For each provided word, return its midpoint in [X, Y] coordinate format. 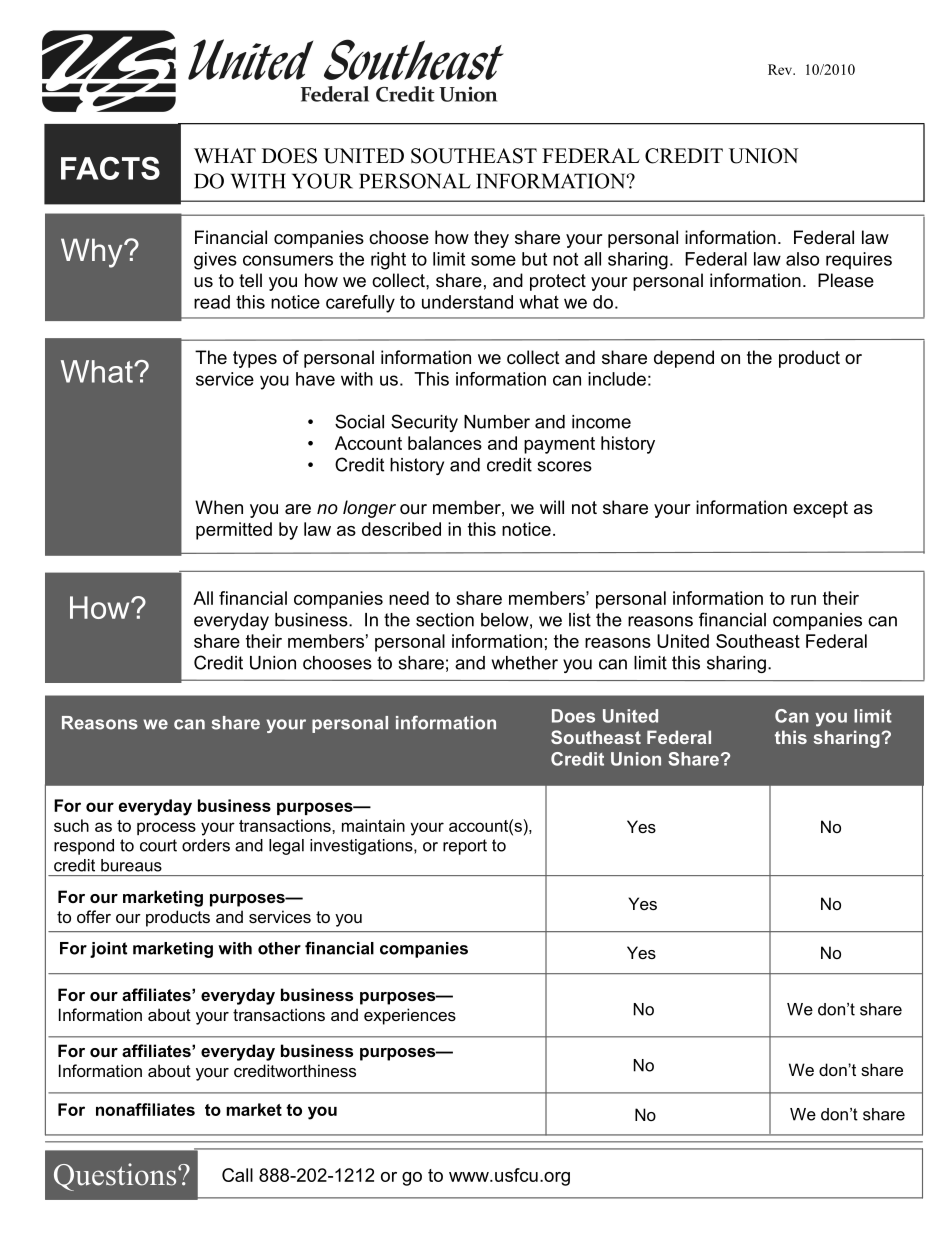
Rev [781, 69]
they [491, 239]
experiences [410, 1016]
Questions [116, 1177]
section [445, 620]
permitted [234, 531]
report [465, 847]
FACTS [110, 168]
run [803, 600]
